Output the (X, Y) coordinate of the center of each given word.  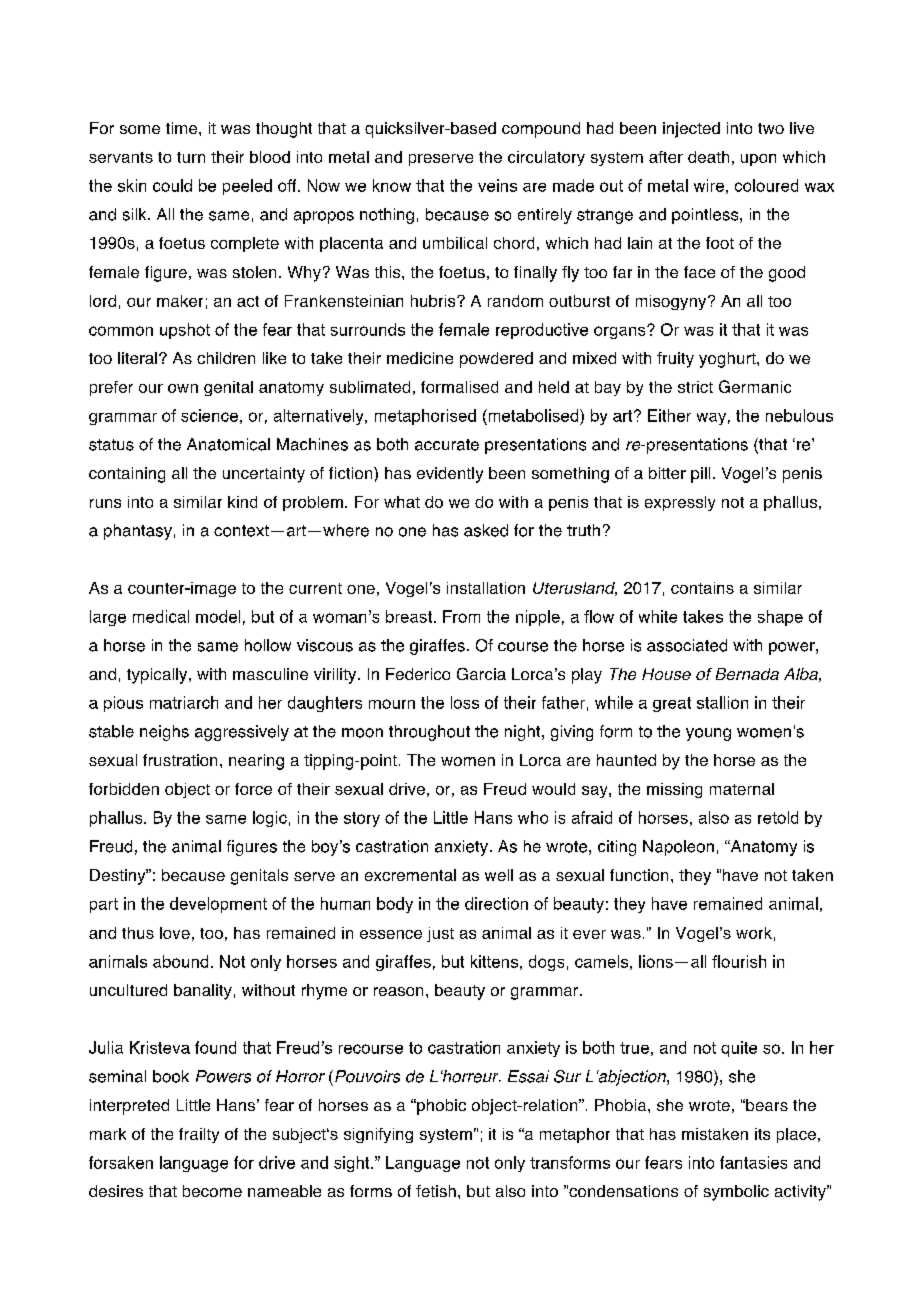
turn (191, 157)
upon (758, 160)
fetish (436, 1191)
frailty (199, 1135)
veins (497, 185)
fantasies (753, 1162)
